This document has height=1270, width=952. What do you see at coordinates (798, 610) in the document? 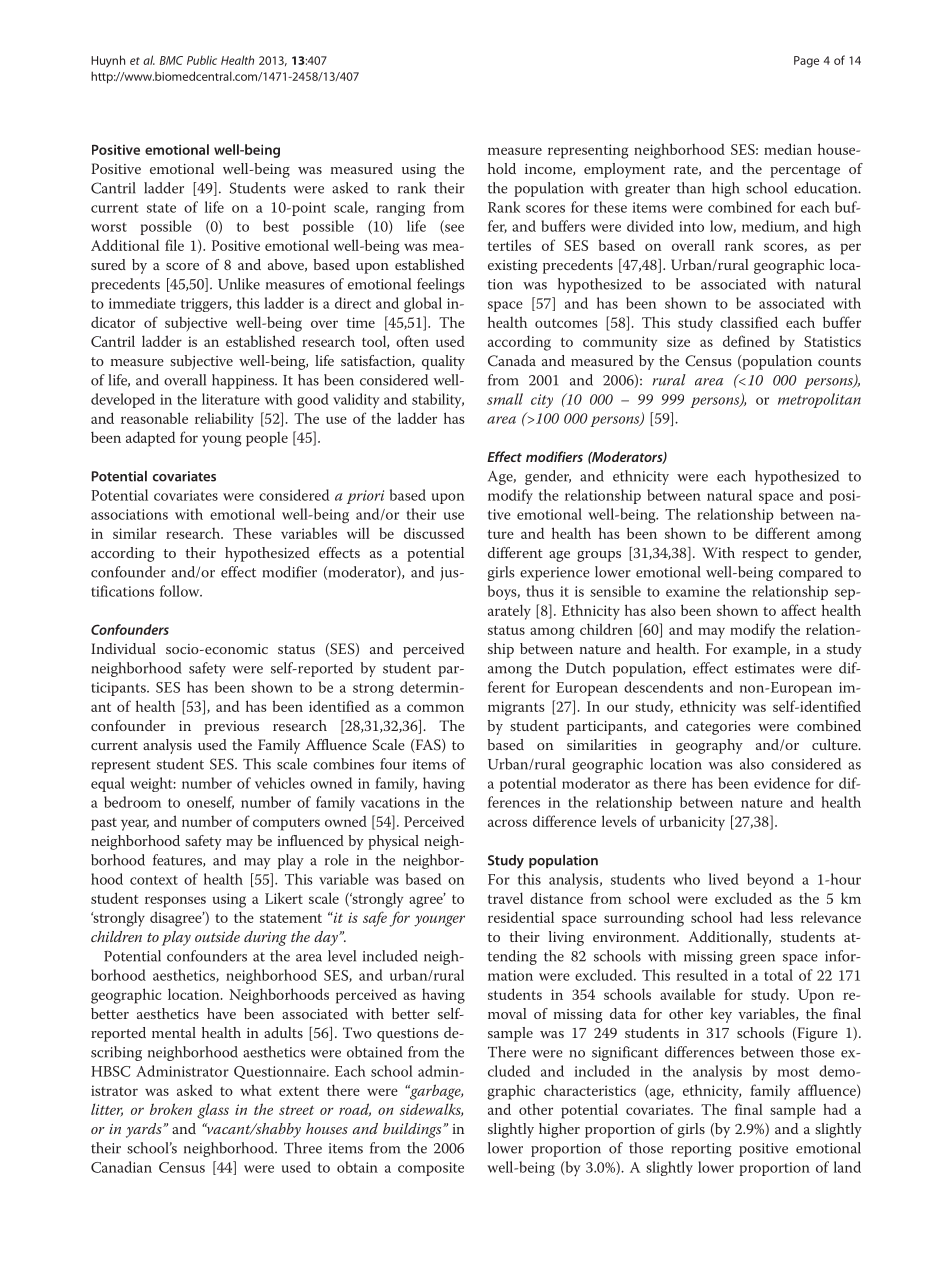
I see `affect` at bounding box center [798, 610].
